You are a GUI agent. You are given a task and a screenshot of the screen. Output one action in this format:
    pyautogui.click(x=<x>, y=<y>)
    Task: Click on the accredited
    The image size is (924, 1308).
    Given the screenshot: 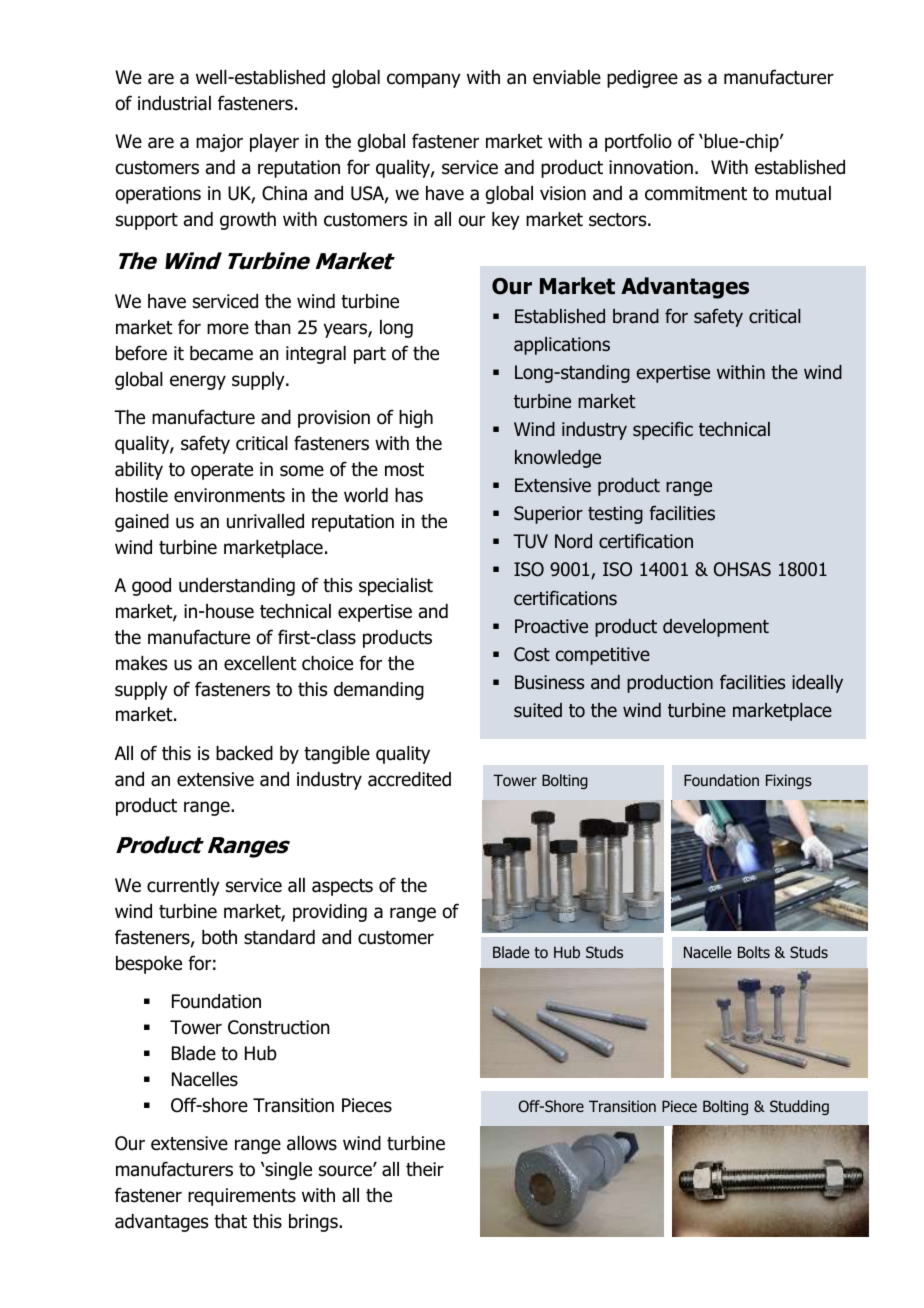 What is the action you would take?
    pyautogui.click(x=409, y=779)
